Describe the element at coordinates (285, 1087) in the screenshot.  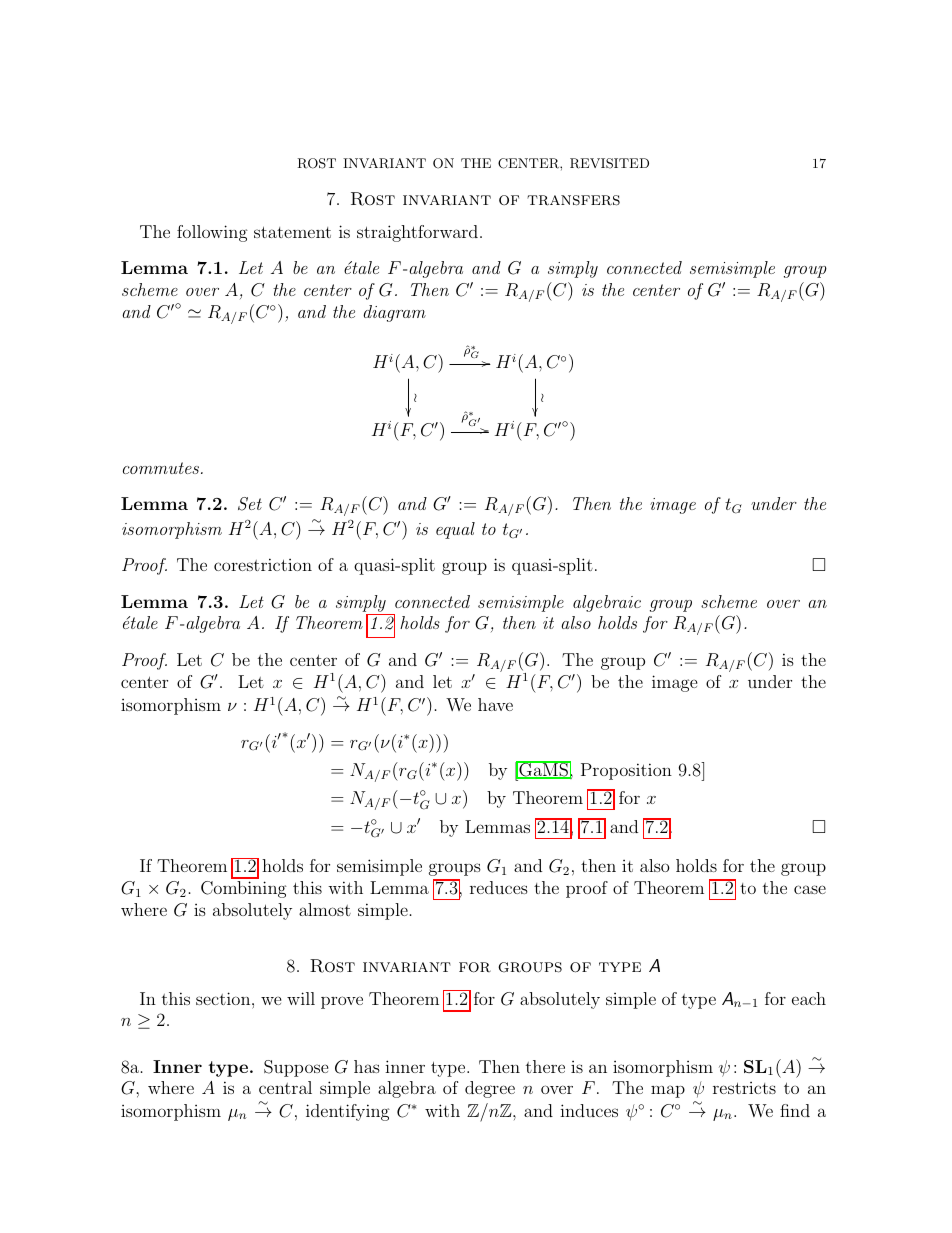
I see `central` at that location.
